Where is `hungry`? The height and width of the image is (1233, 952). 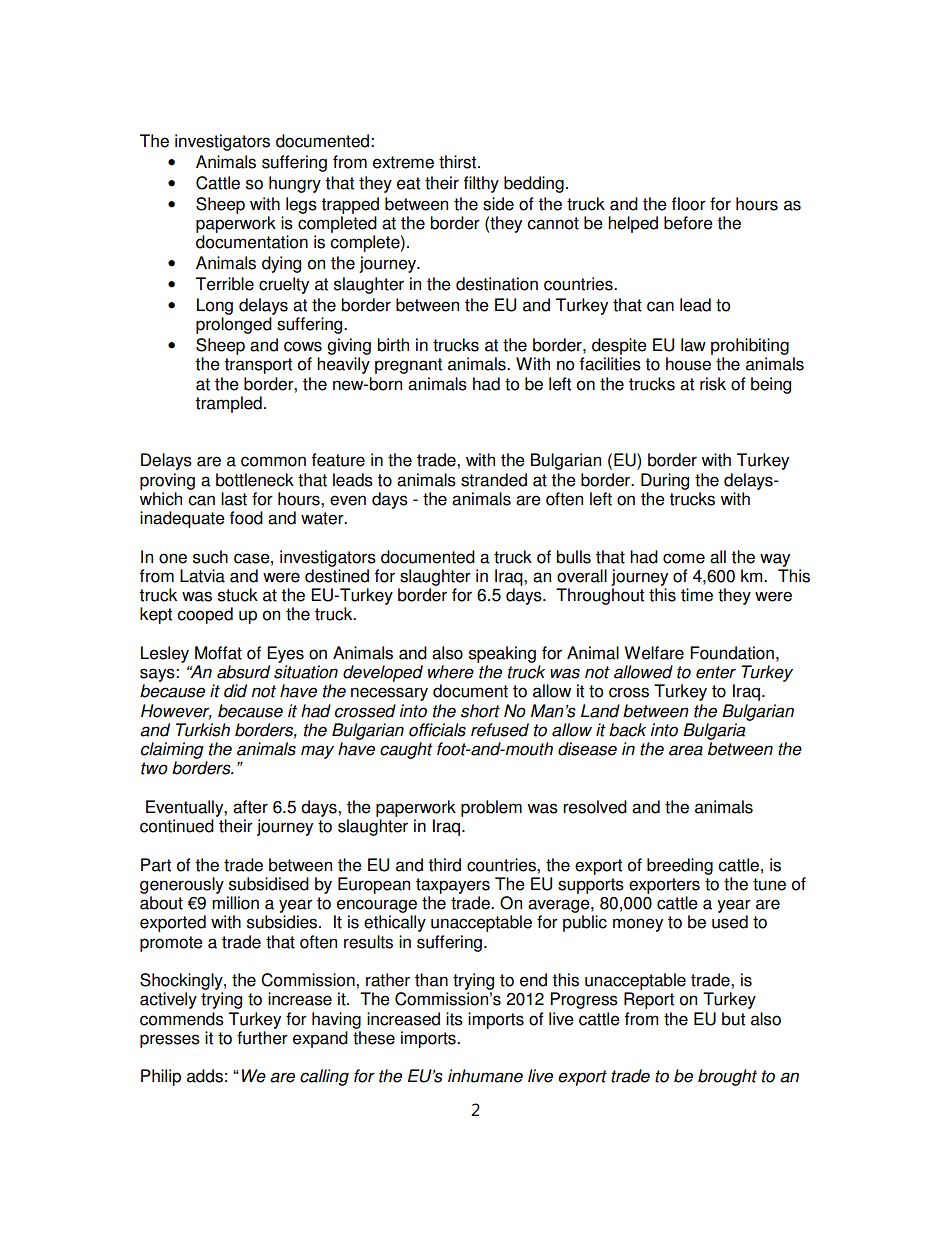 hungry is located at coordinates (295, 184).
